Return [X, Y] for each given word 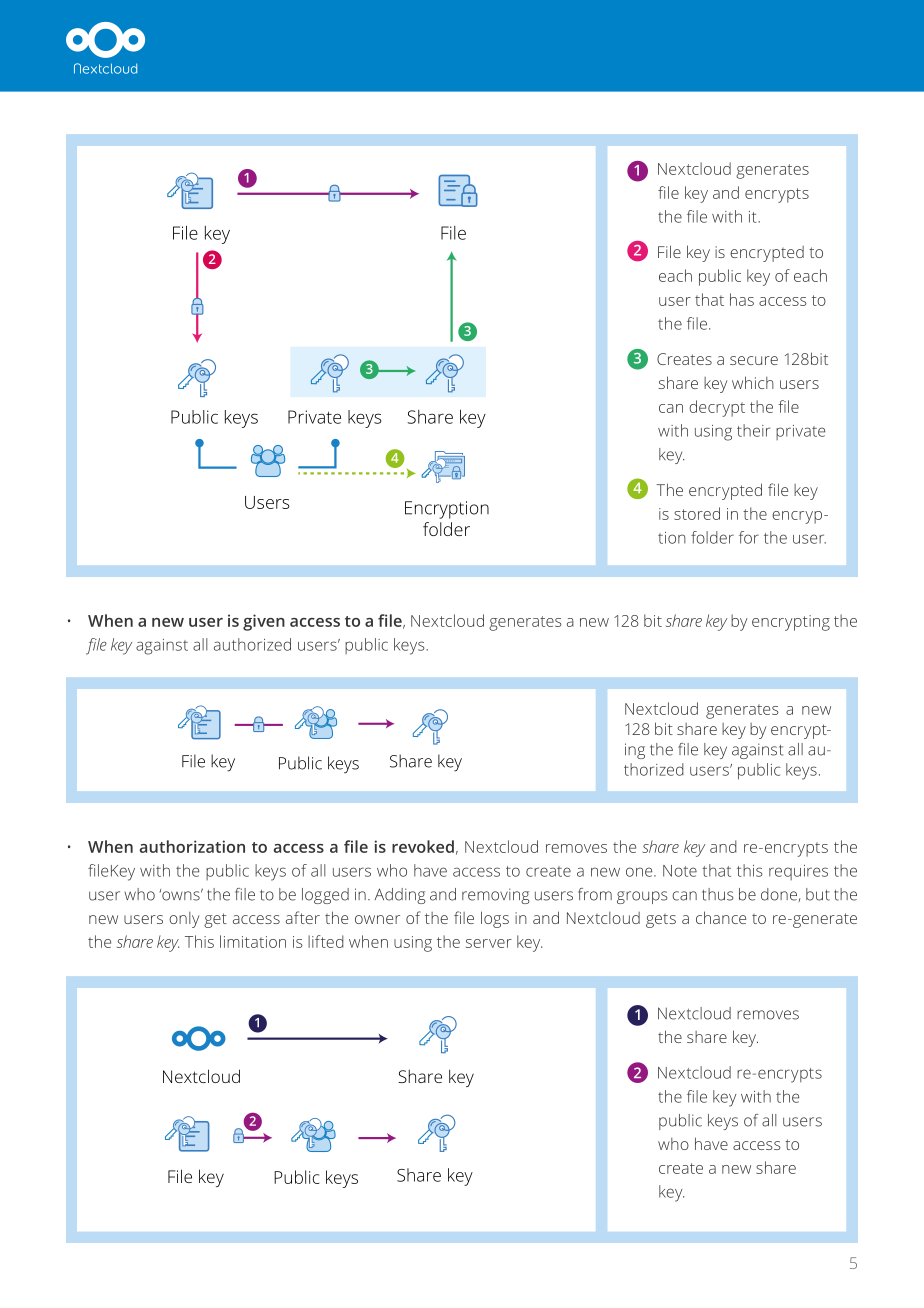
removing [496, 896]
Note [680, 871]
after [303, 917]
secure [754, 360]
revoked [423, 846]
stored [697, 513]
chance [721, 917]
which [753, 382]
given [264, 622]
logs [495, 919]
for [749, 537]
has [742, 299]
